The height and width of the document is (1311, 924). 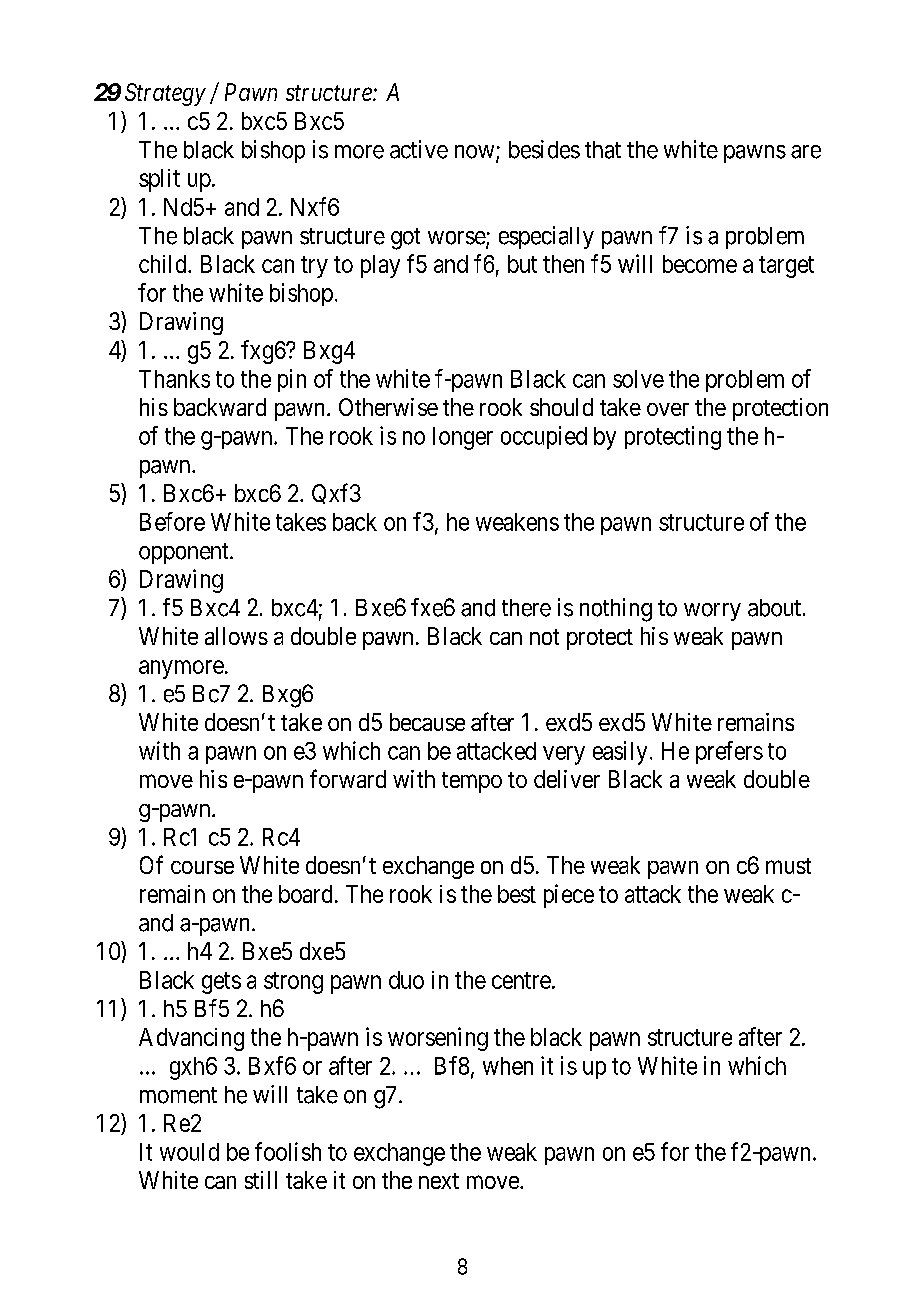 What do you see at coordinates (472, 782) in the document?
I see `tempo` at bounding box center [472, 782].
